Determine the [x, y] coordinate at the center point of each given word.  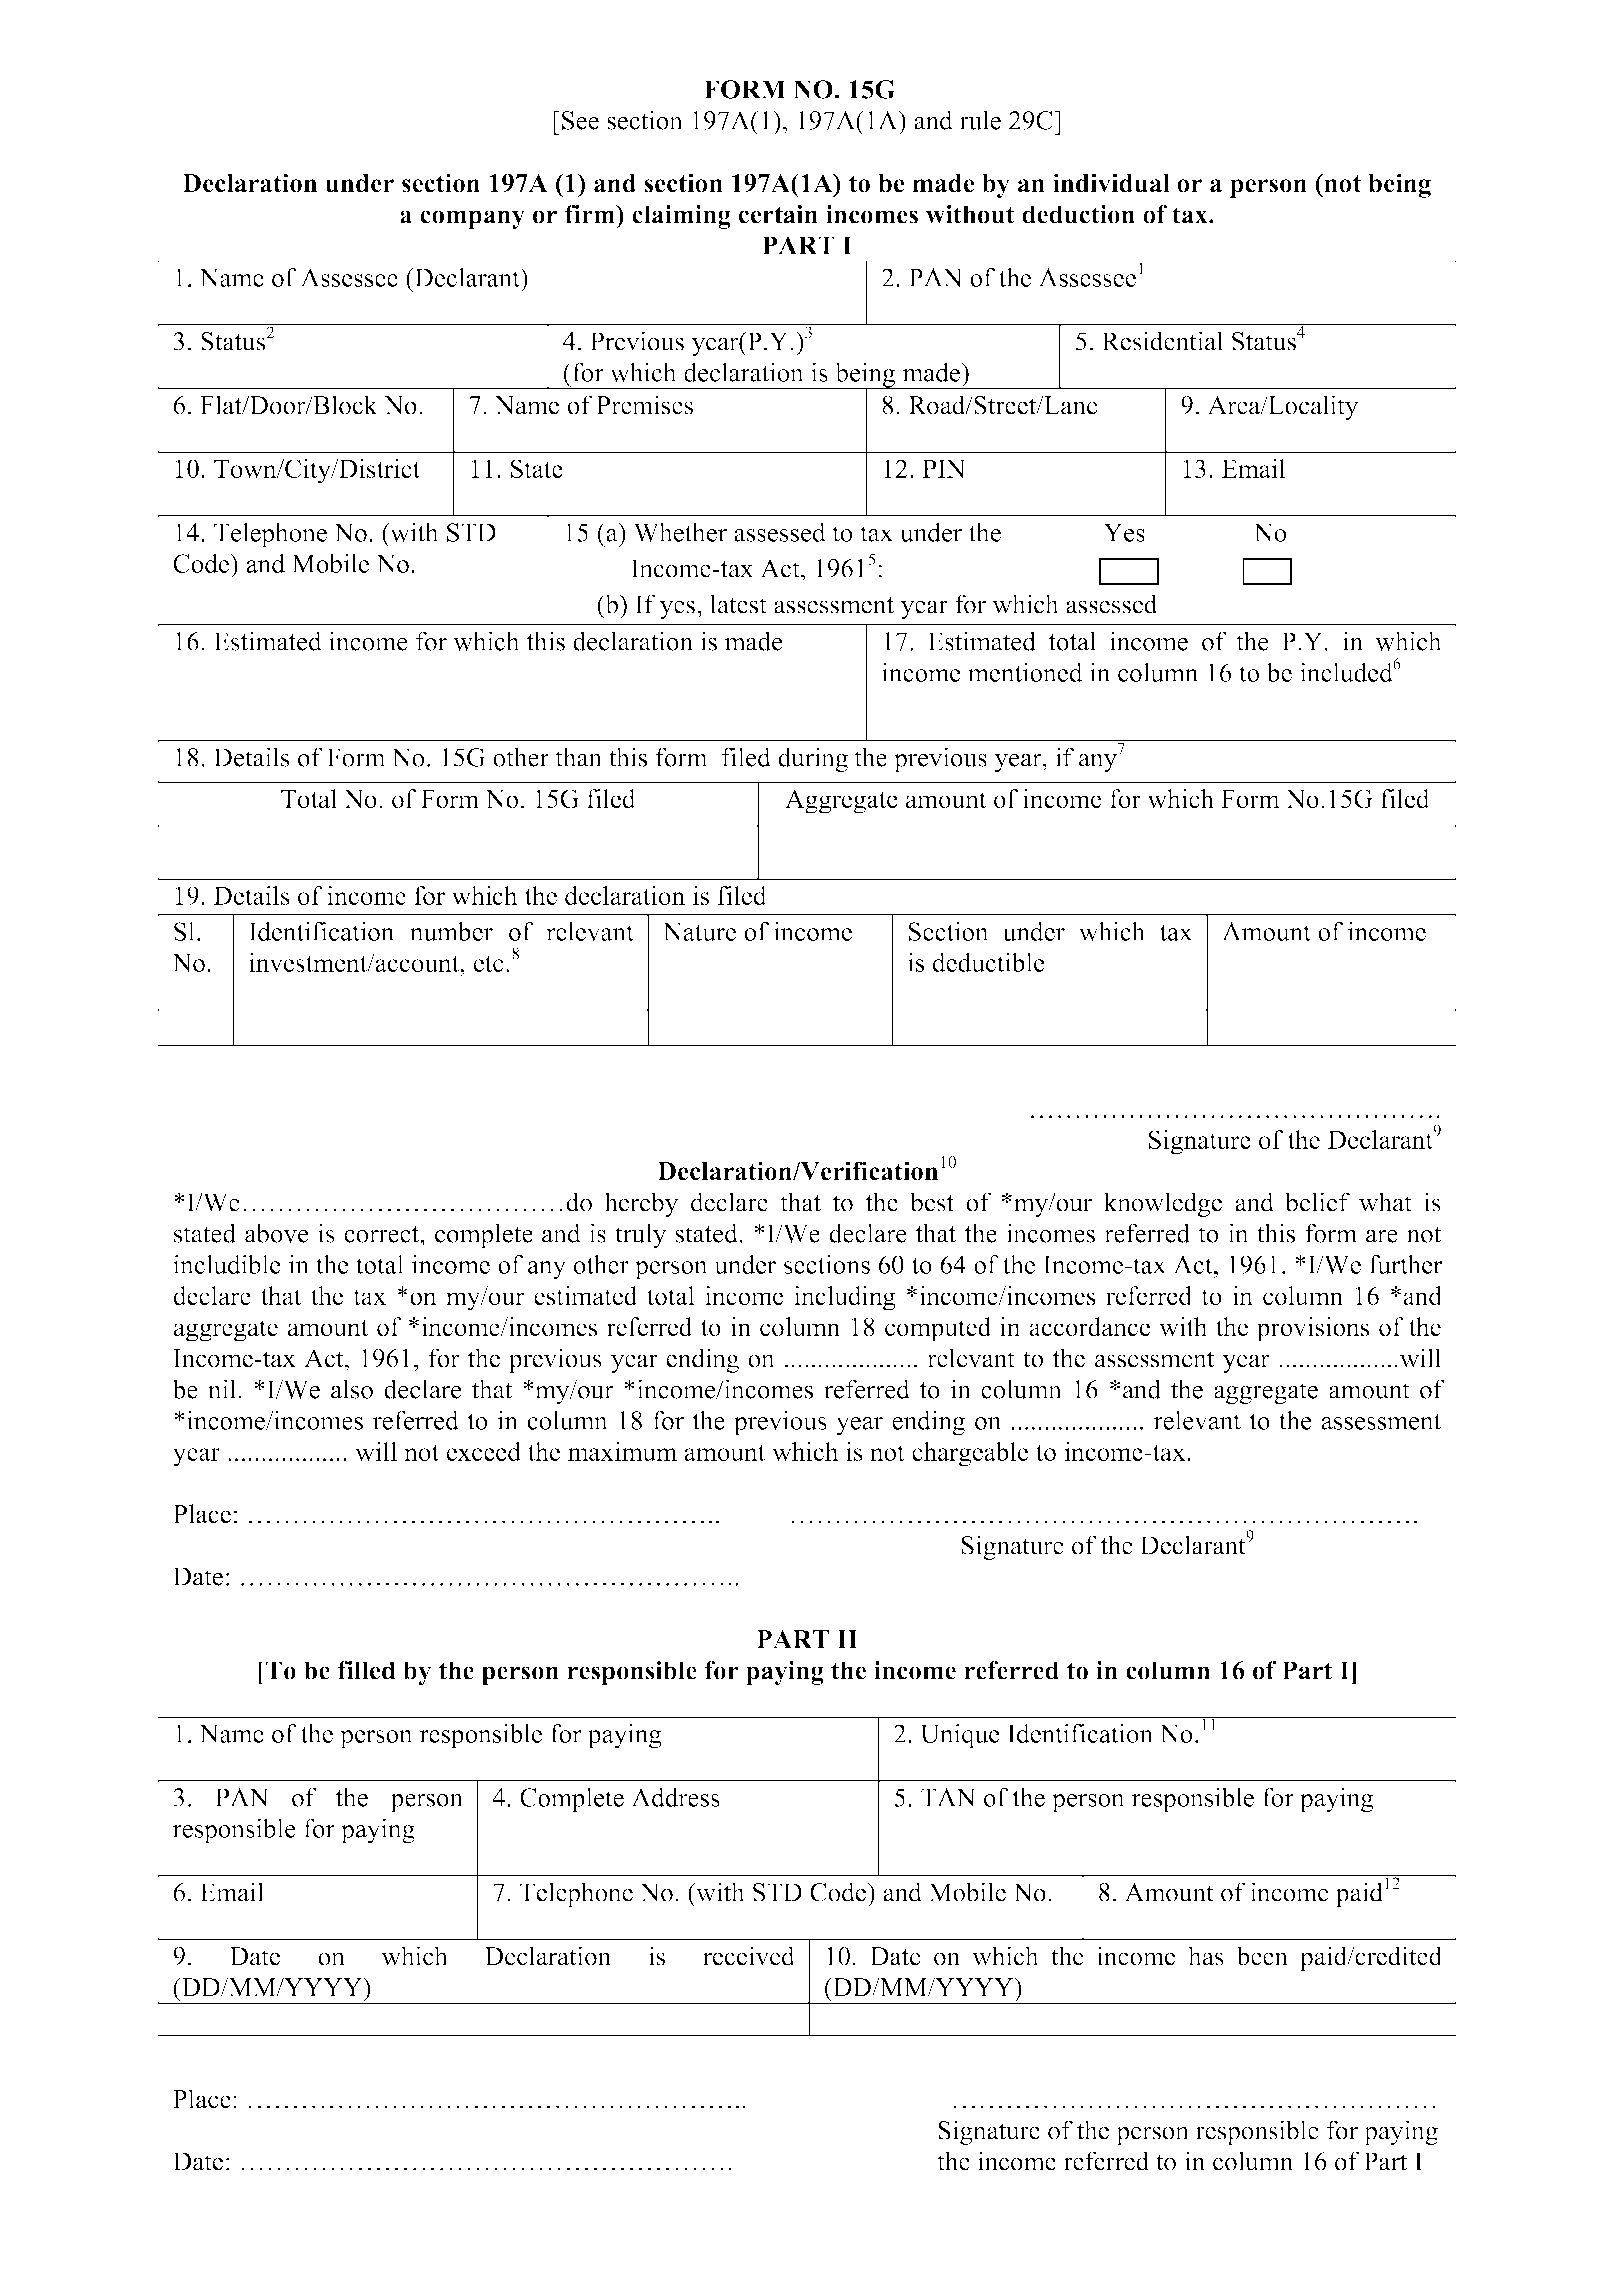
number [451, 931]
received [749, 1956]
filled [367, 1670]
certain [778, 214]
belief [1317, 1202]
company [472, 219]
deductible [989, 962]
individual [1111, 183]
